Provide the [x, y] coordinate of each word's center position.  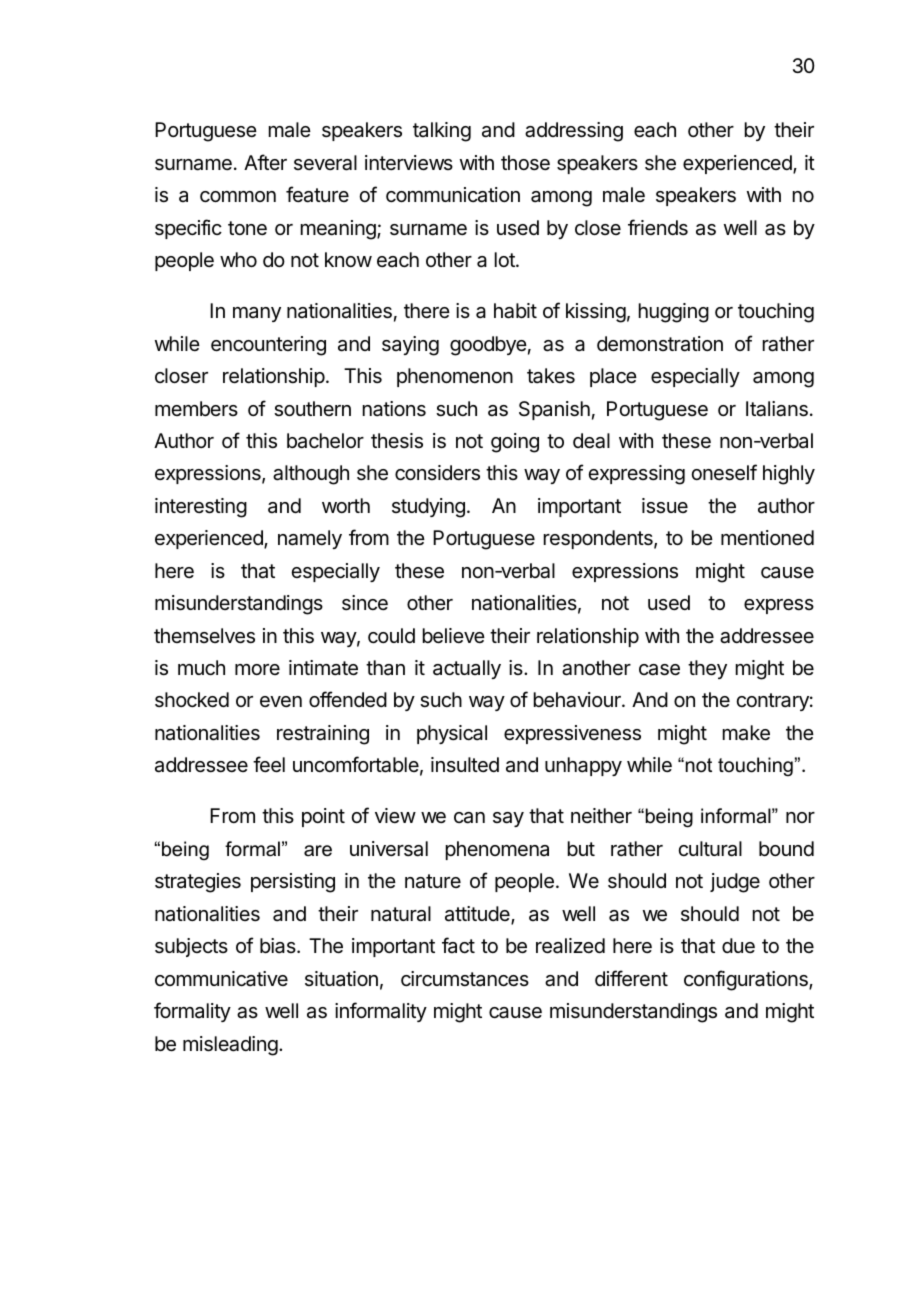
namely [310, 539]
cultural [710, 849]
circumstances [465, 979]
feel [269, 764]
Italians [777, 409]
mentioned [767, 537]
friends [658, 227]
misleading [230, 1046]
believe [454, 636]
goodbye [488, 346]
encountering [268, 346]
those [525, 163]
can [469, 818]
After [265, 162]
